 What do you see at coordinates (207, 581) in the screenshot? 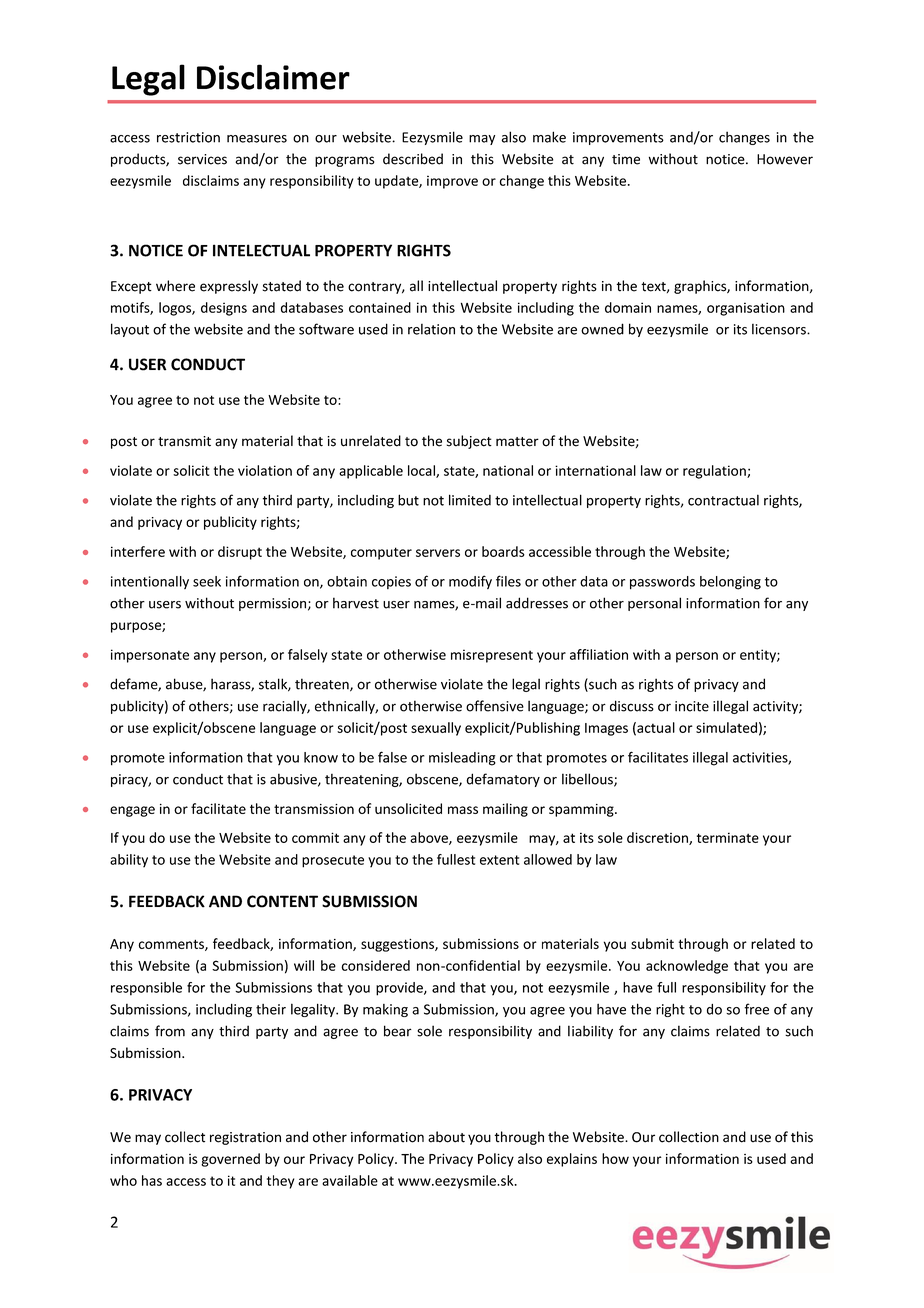
I see `seek` at bounding box center [207, 581].
